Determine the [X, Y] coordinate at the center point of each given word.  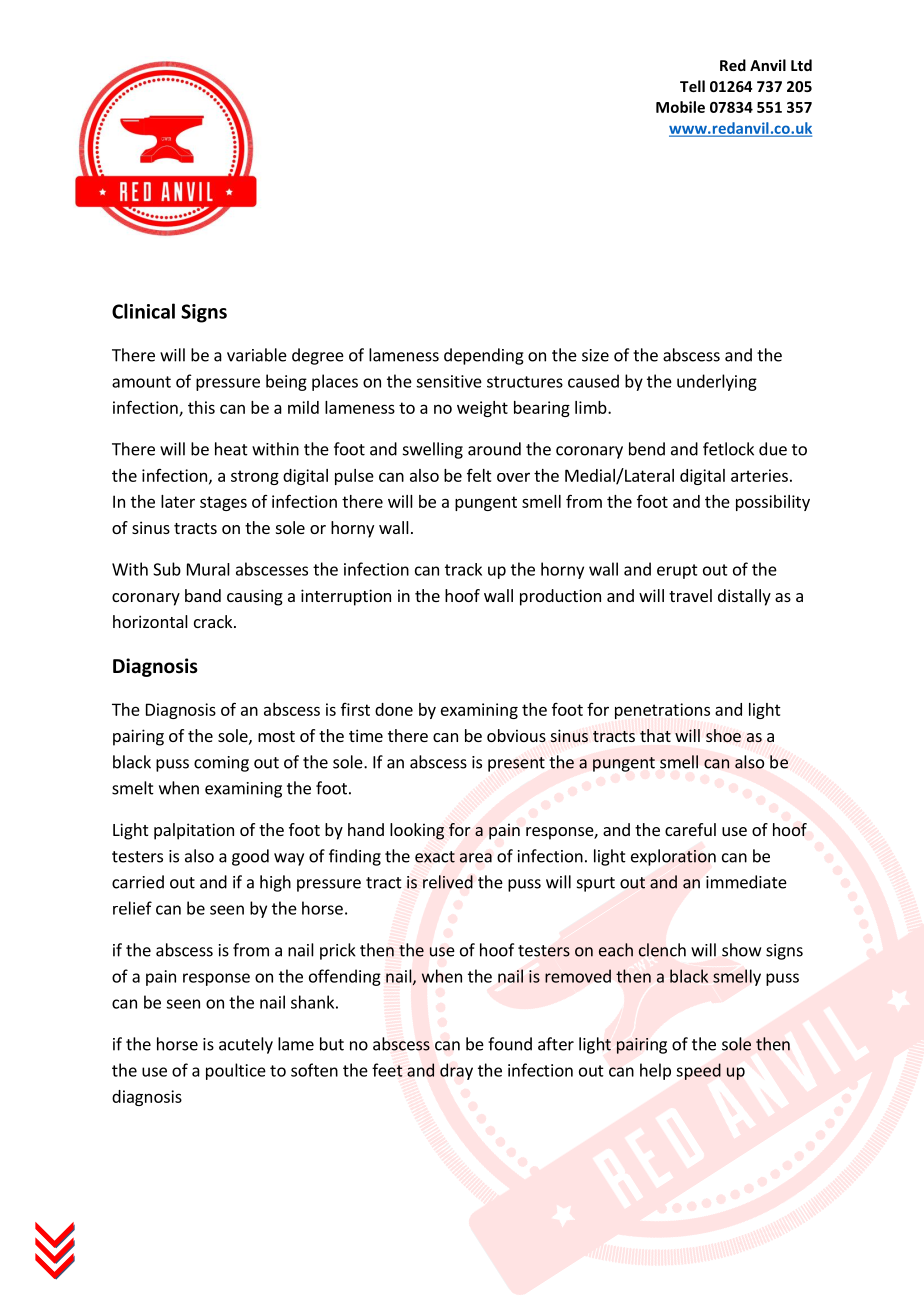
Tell [692, 86]
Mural [208, 569]
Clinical [143, 311]
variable [257, 355]
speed [699, 1071]
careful [690, 829]
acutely [246, 1045]
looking [417, 831]
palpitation [194, 831]
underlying [717, 382]
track [463, 569]
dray [456, 1071]
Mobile [680, 107]
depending [484, 356]
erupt [677, 571]
